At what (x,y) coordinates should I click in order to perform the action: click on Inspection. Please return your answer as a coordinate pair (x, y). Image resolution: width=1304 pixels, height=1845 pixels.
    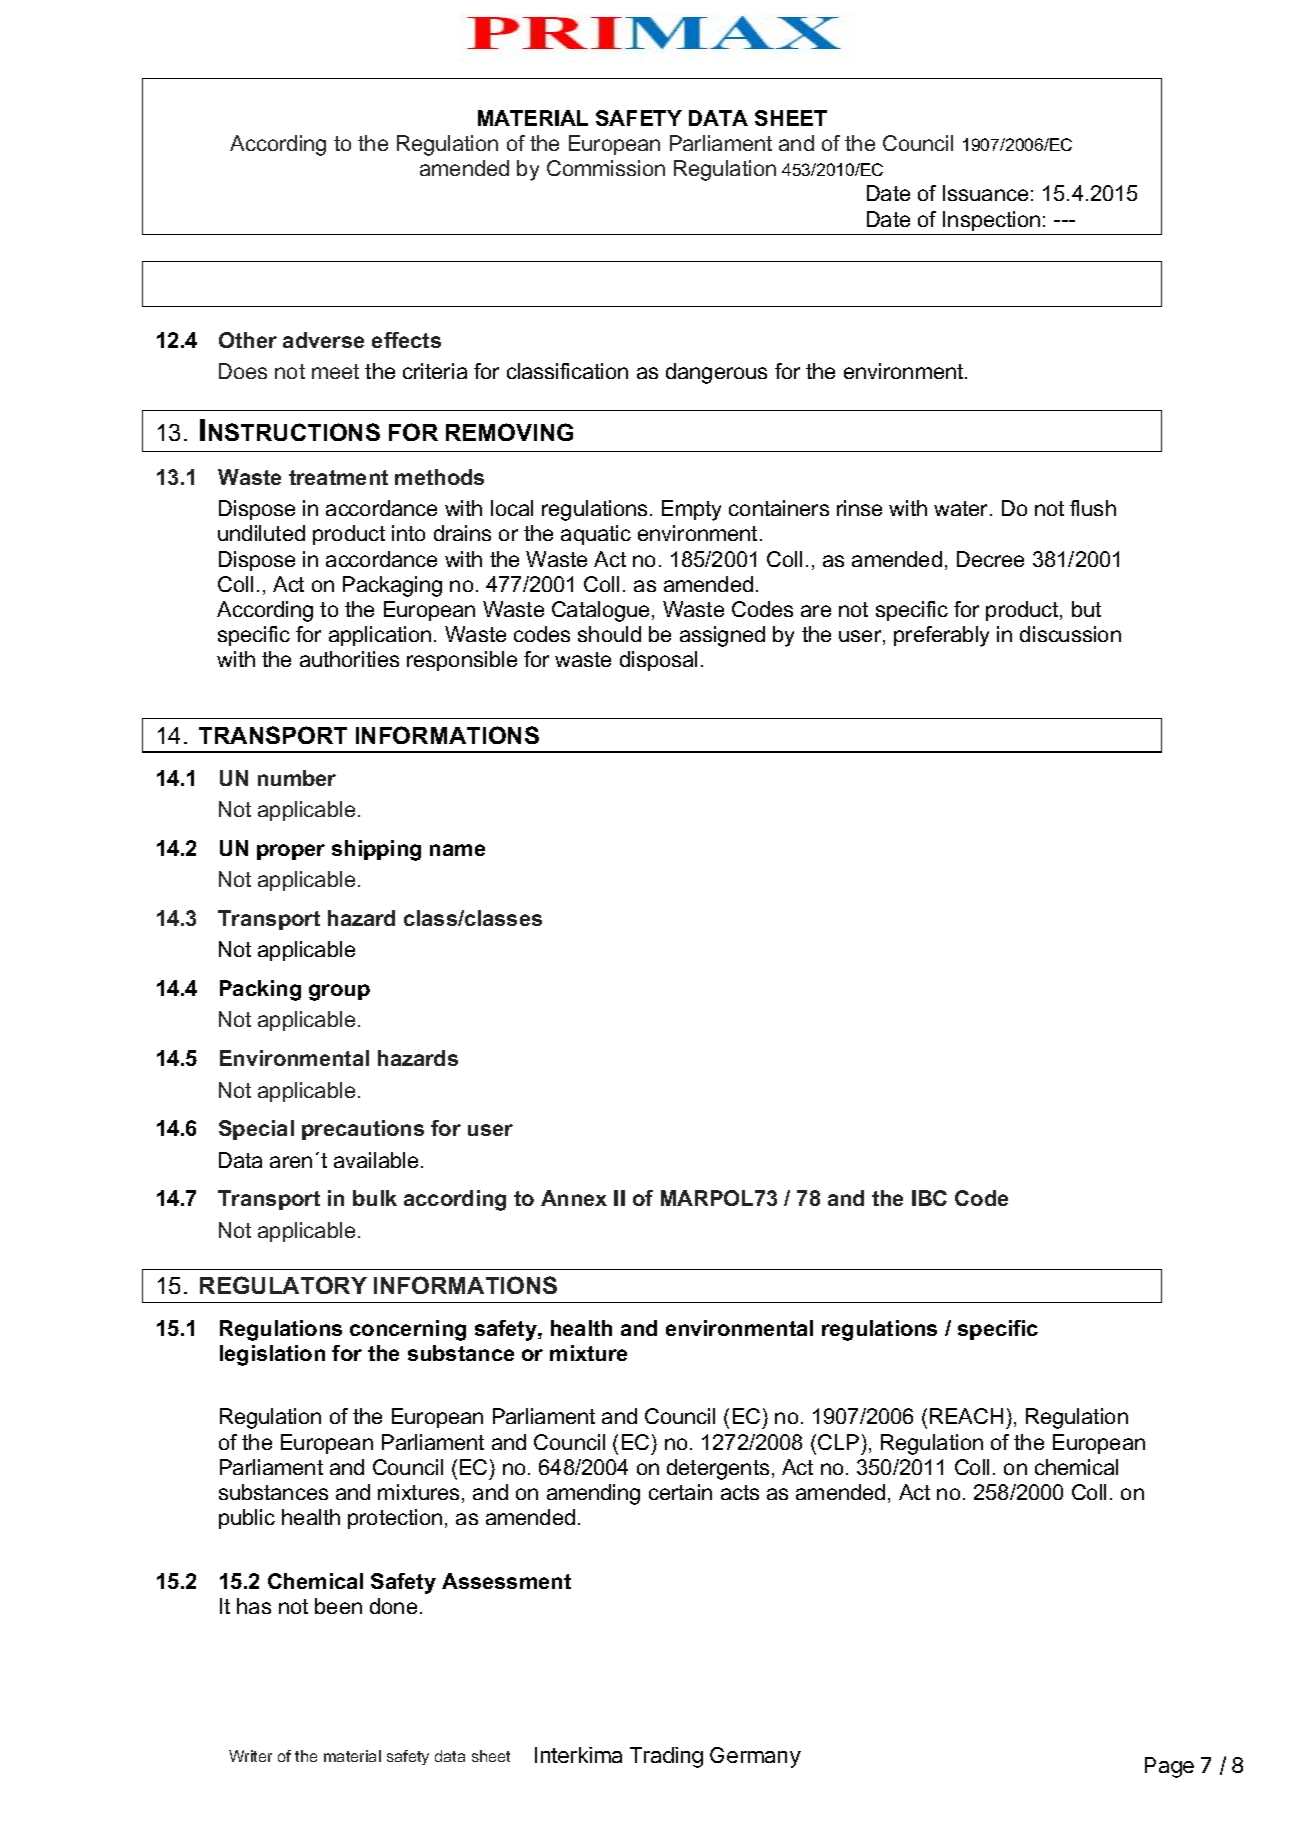
    Looking at the image, I should click on (991, 221).
